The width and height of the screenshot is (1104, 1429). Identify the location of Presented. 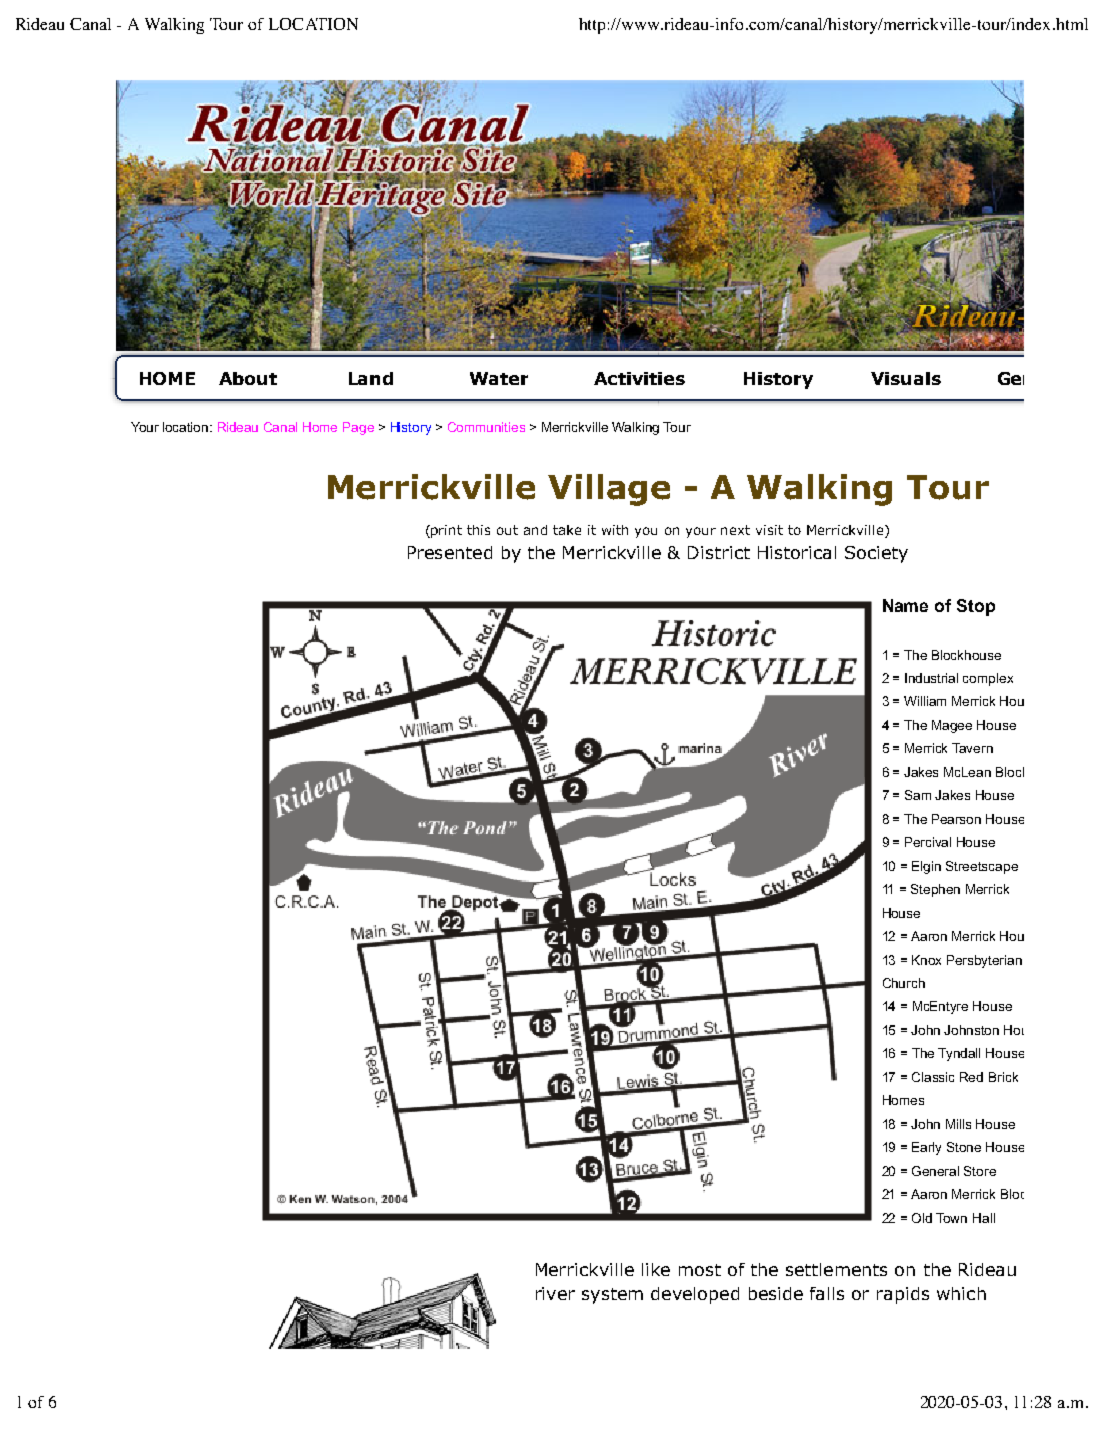
(450, 552).
